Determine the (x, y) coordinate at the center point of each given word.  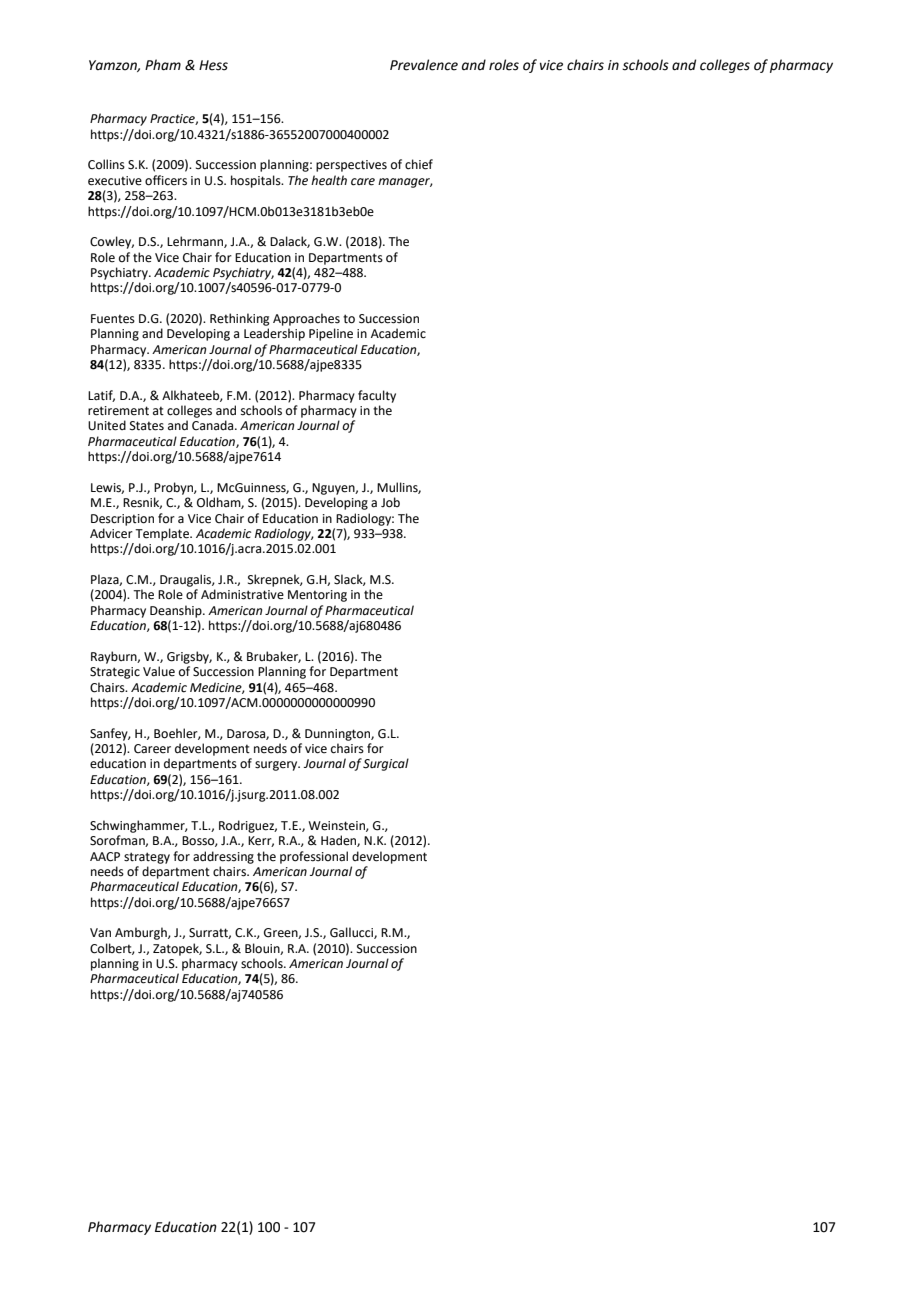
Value (159, 671)
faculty (377, 396)
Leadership (274, 334)
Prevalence (424, 65)
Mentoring (317, 596)
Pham (163, 65)
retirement (118, 411)
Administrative (242, 594)
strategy (147, 858)
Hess (213, 65)
